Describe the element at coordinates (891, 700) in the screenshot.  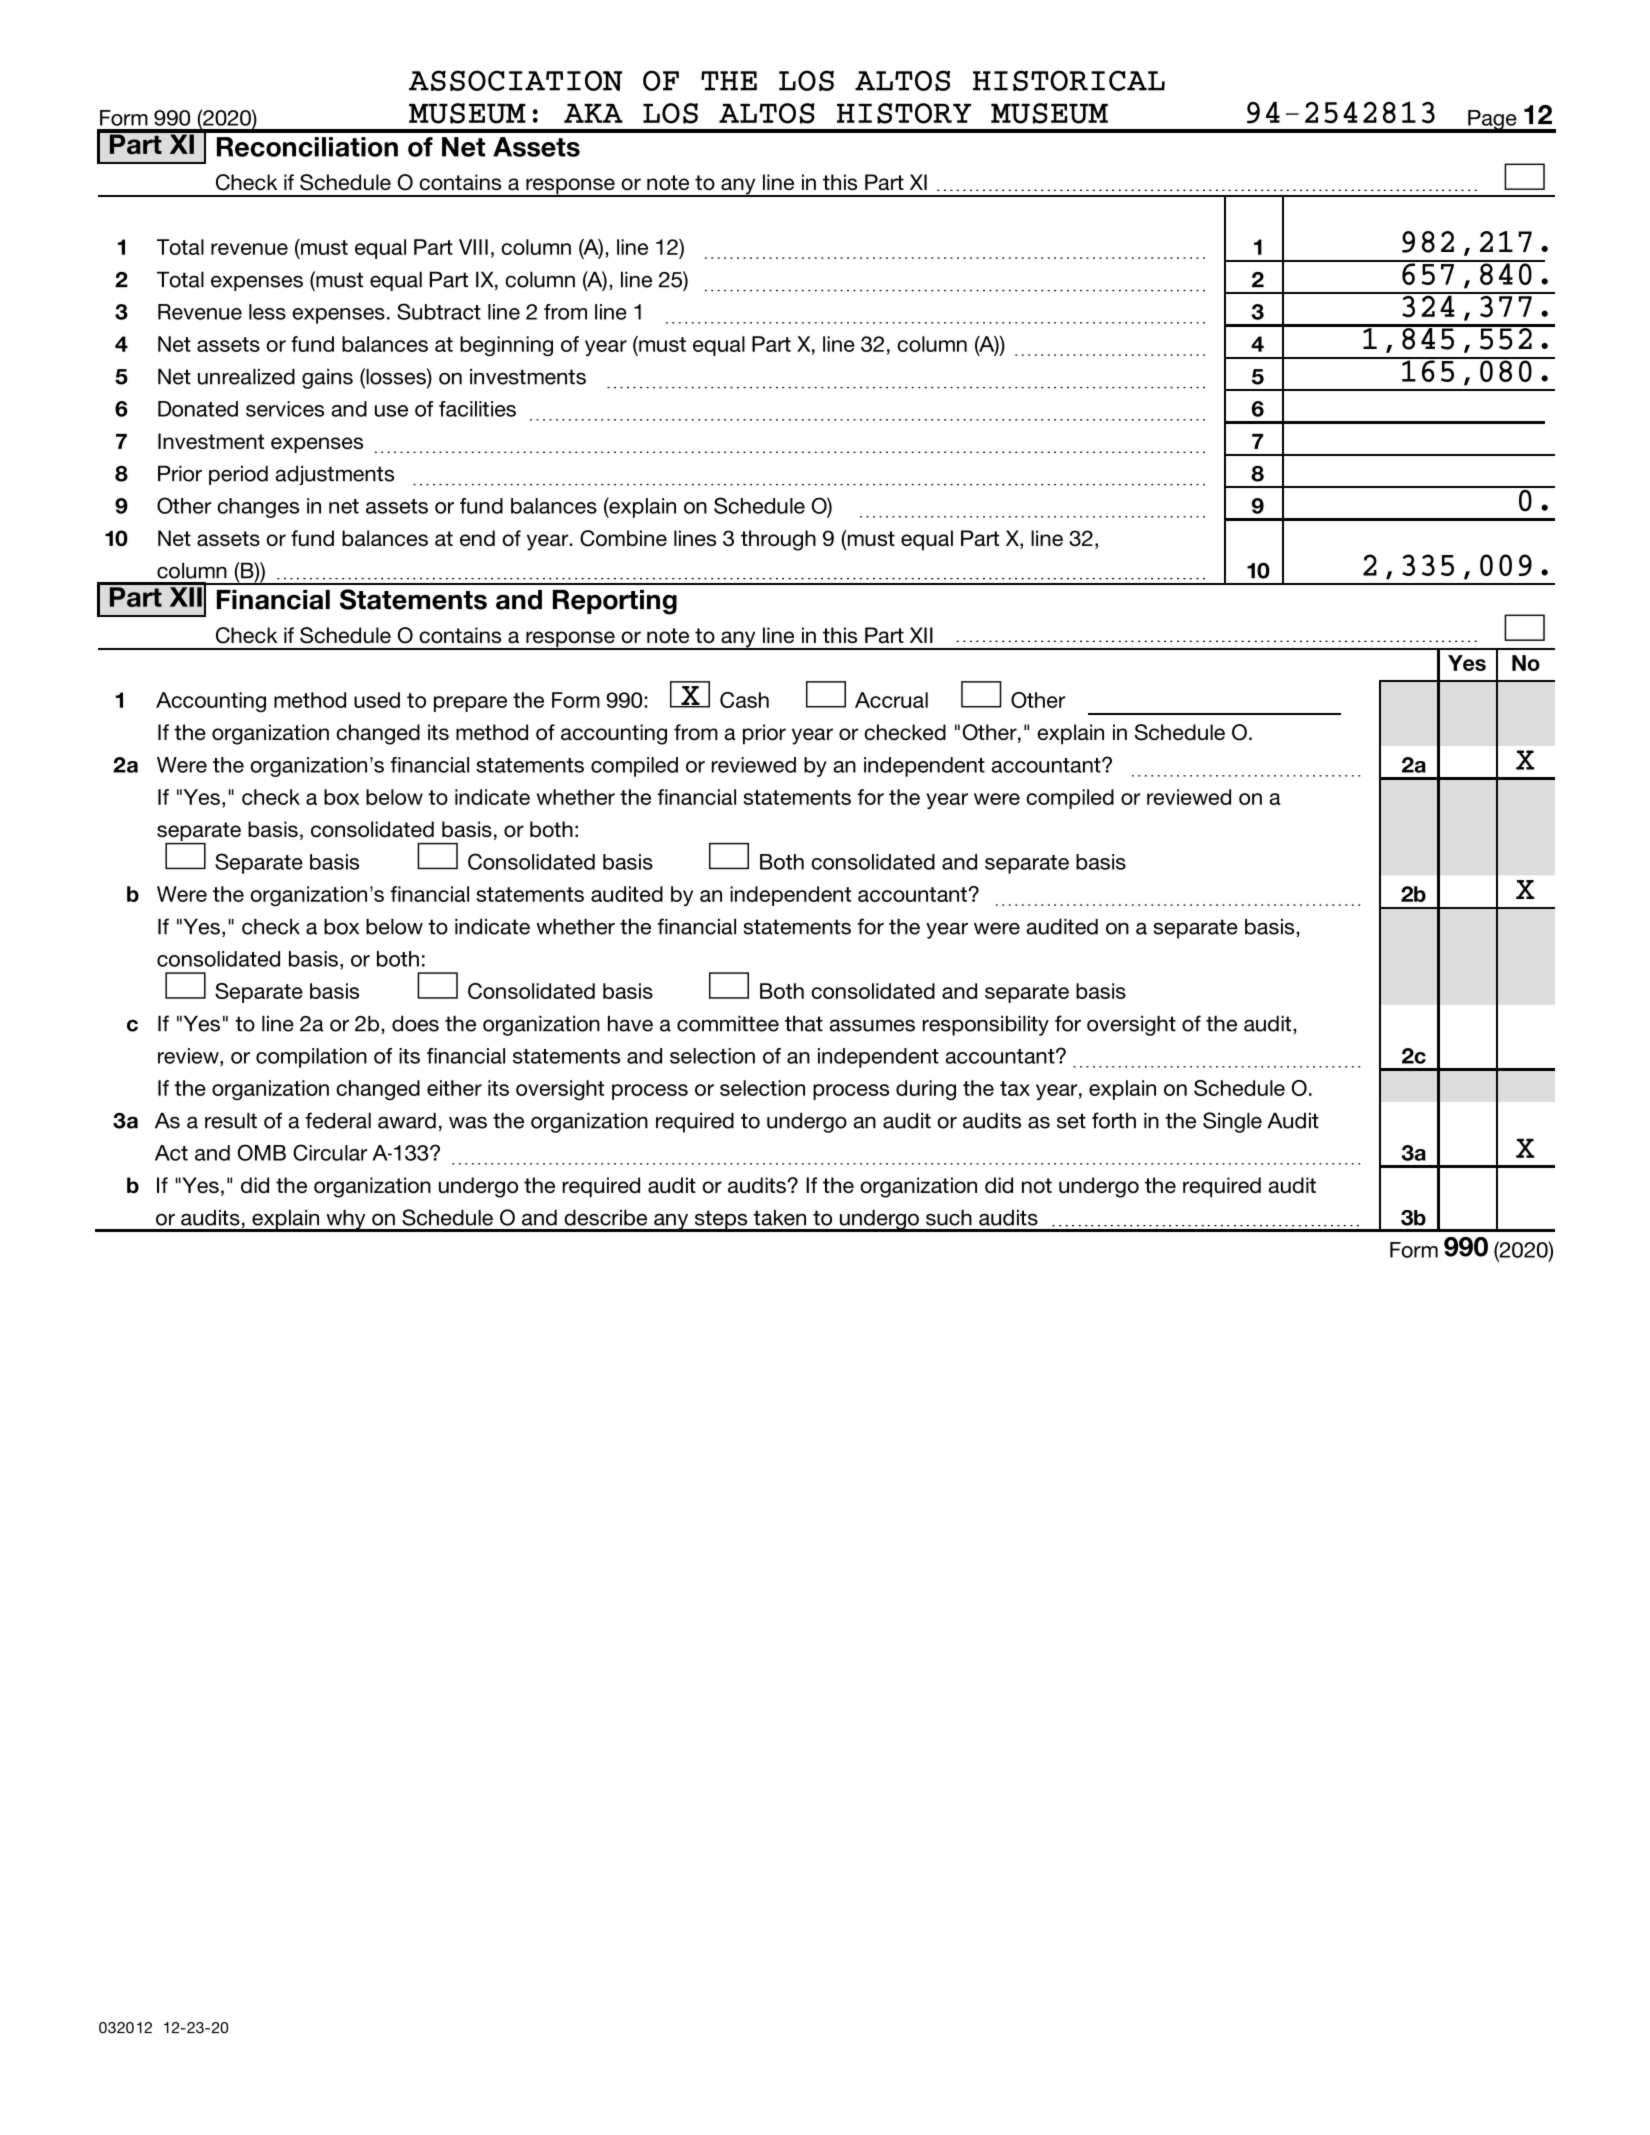
I see `Accrual` at that location.
